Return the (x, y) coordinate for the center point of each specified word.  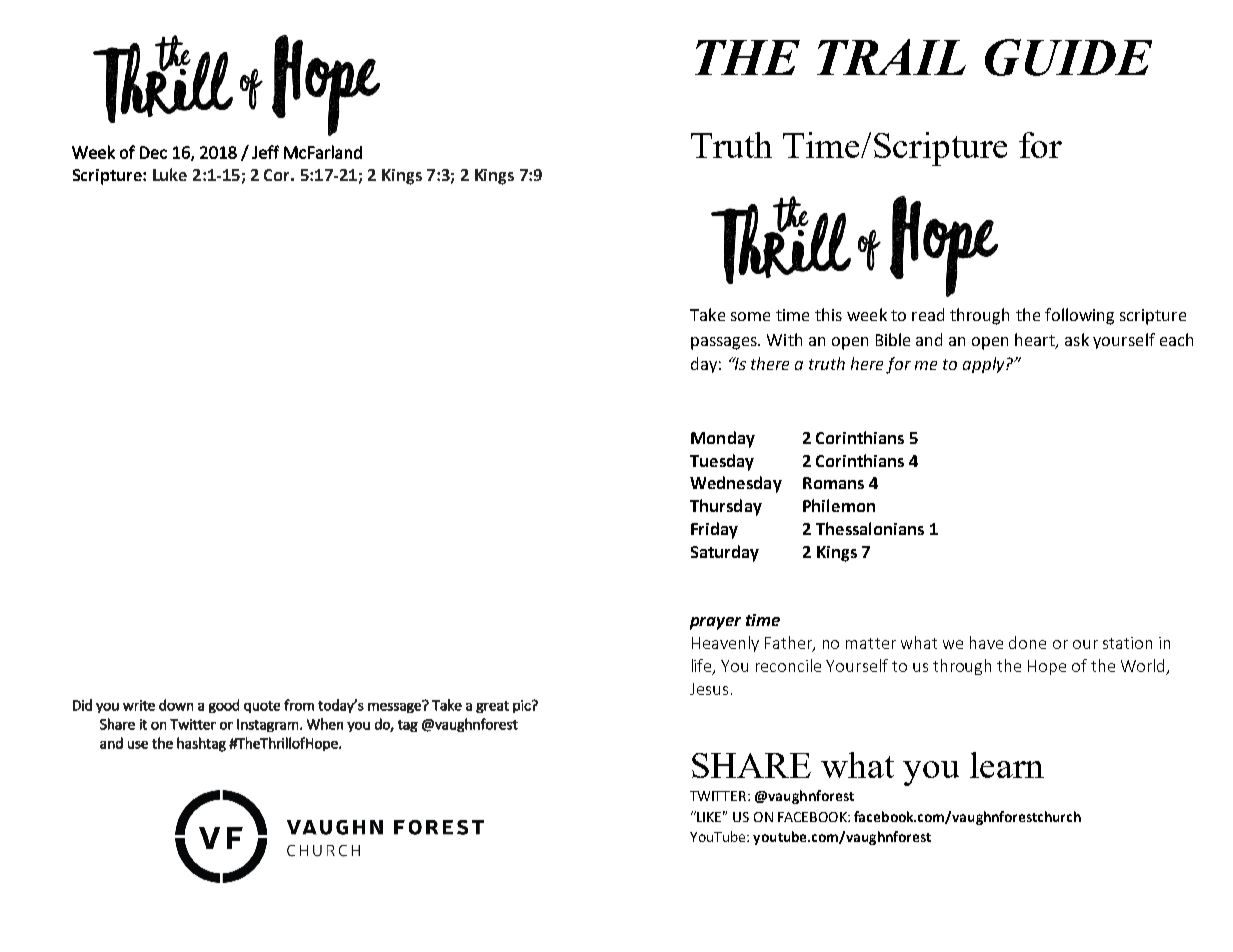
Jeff (265, 152)
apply (985, 365)
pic (523, 706)
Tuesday (722, 462)
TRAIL (891, 57)
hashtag (201, 744)
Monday (723, 439)
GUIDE (1068, 57)
